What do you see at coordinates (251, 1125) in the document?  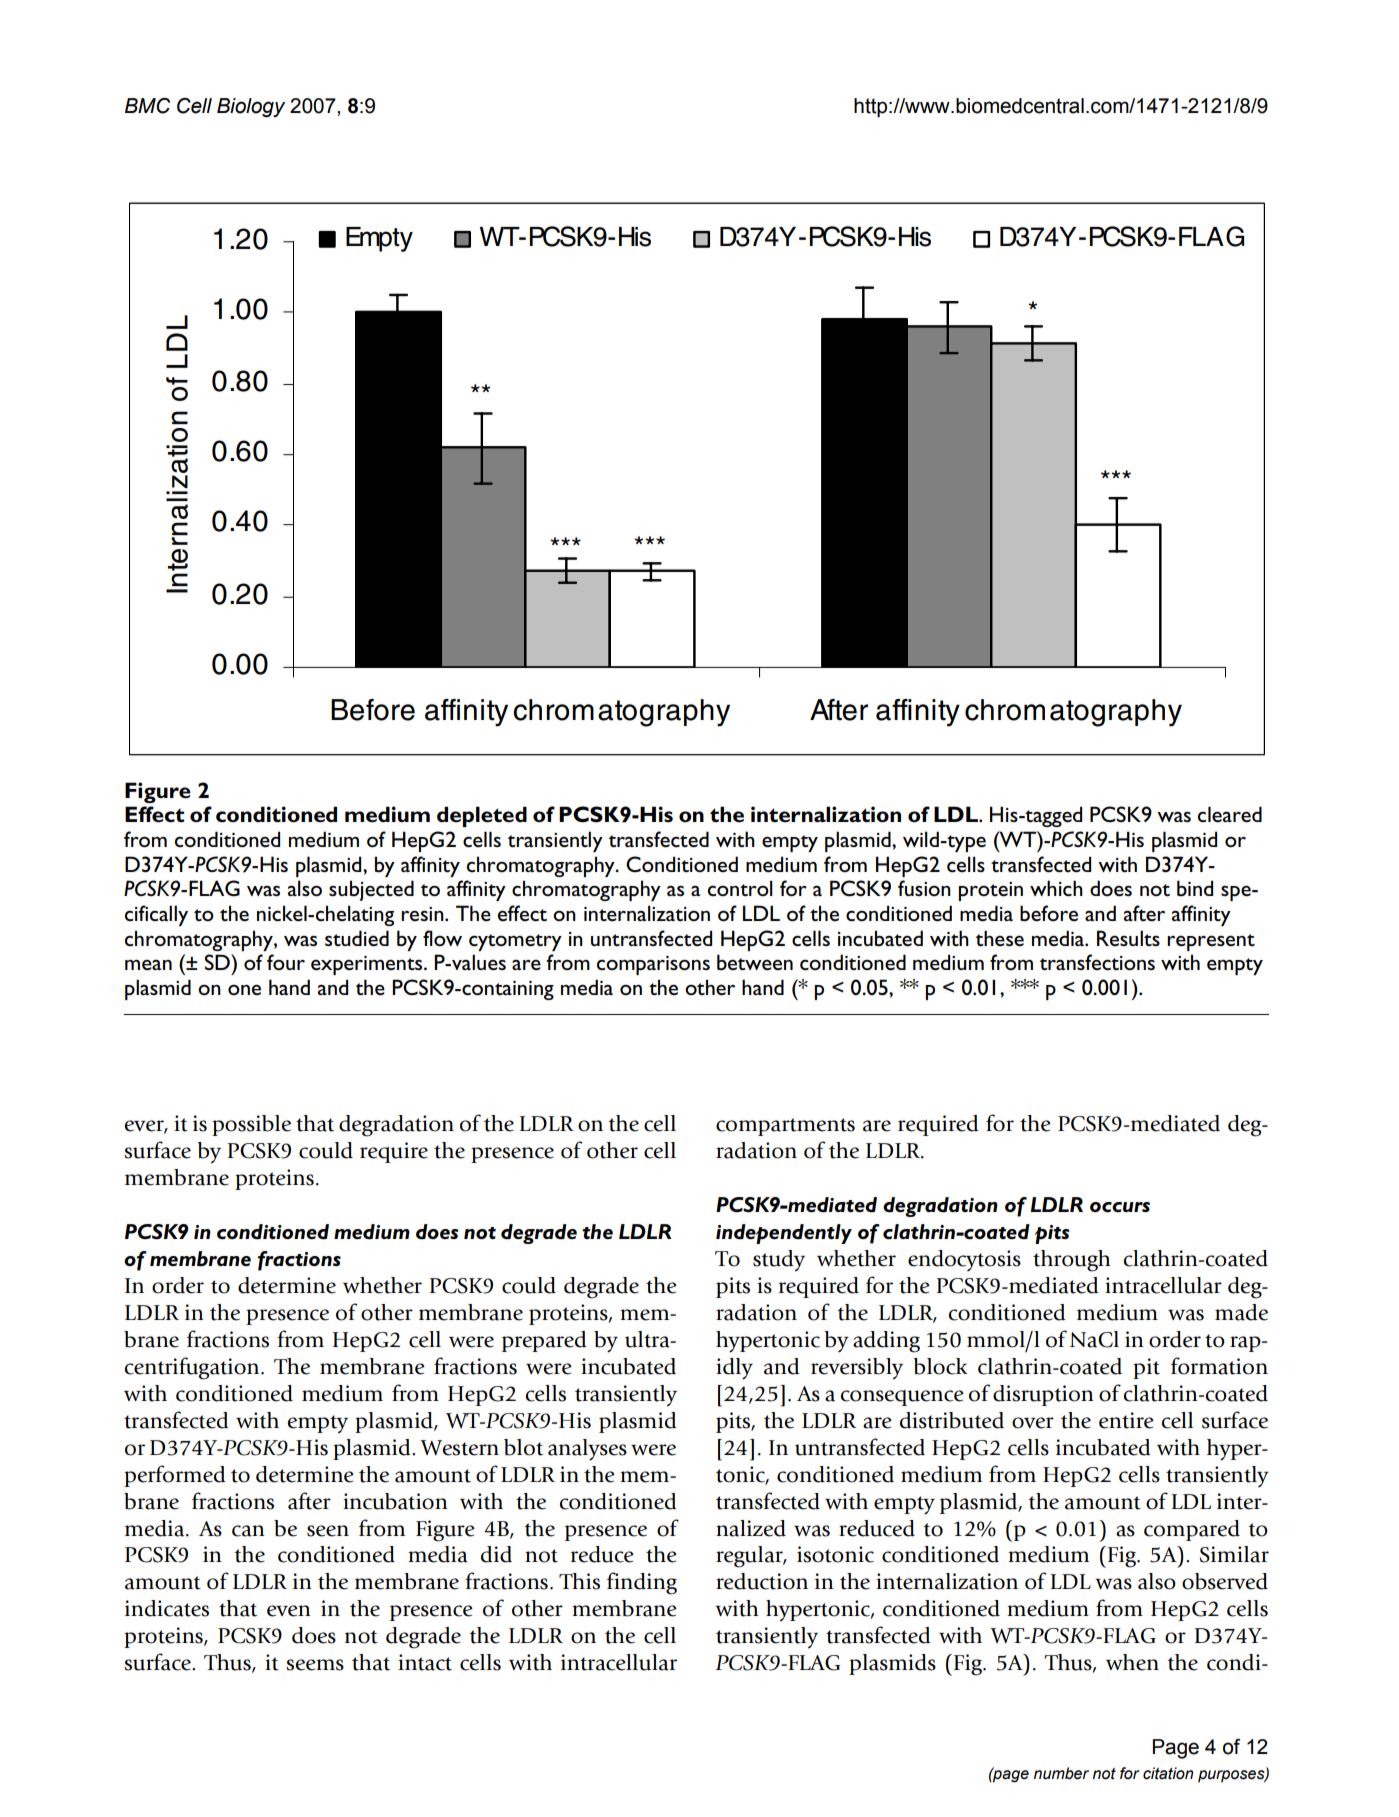 I see `possible` at bounding box center [251, 1125].
